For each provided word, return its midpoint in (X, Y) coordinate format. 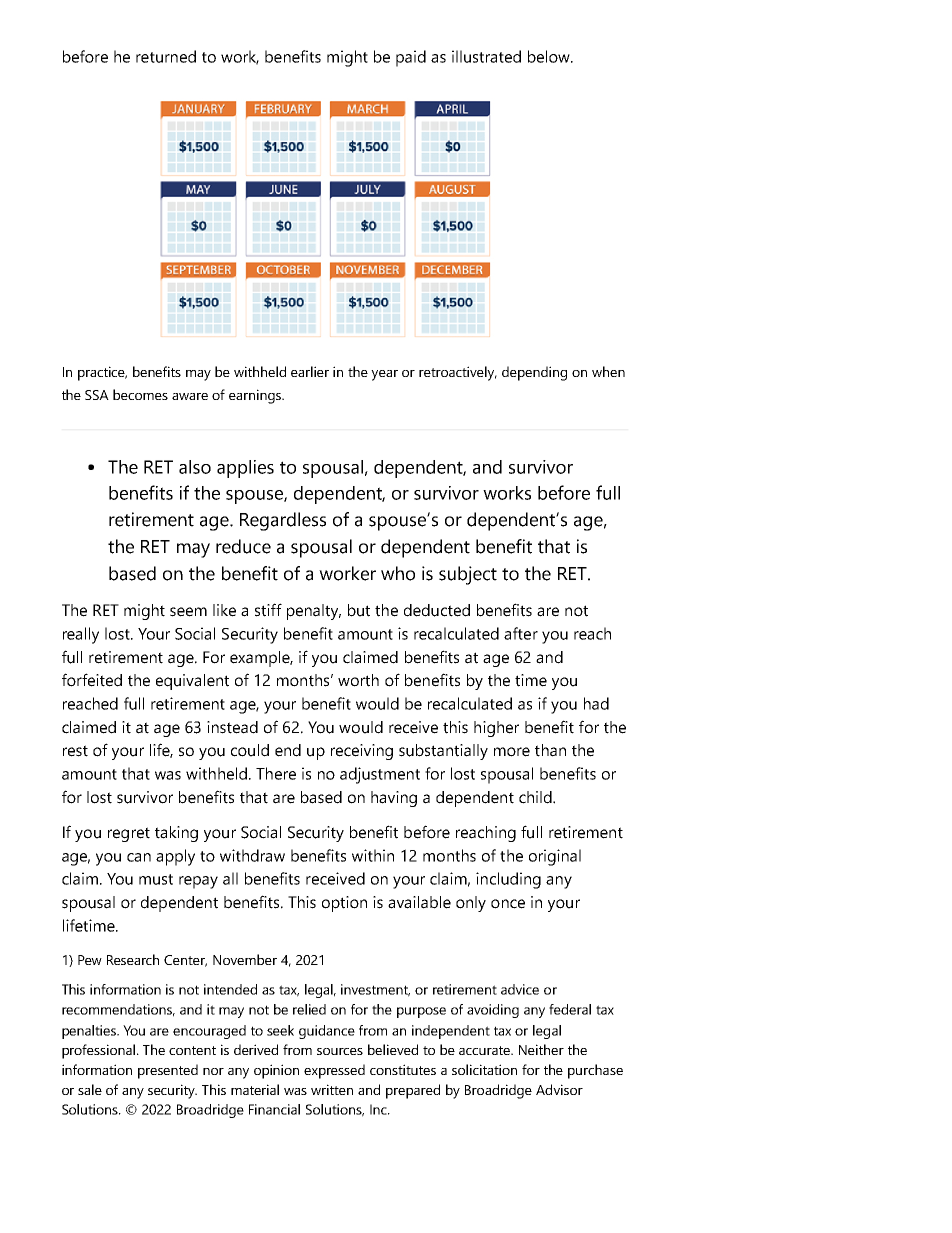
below (550, 56)
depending (534, 373)
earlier (310, 371)
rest (75, 751)
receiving (362, 752)
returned (166, 56)
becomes (140, 394)
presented (168, 1071)
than (550, 750)
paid (411, 58)
